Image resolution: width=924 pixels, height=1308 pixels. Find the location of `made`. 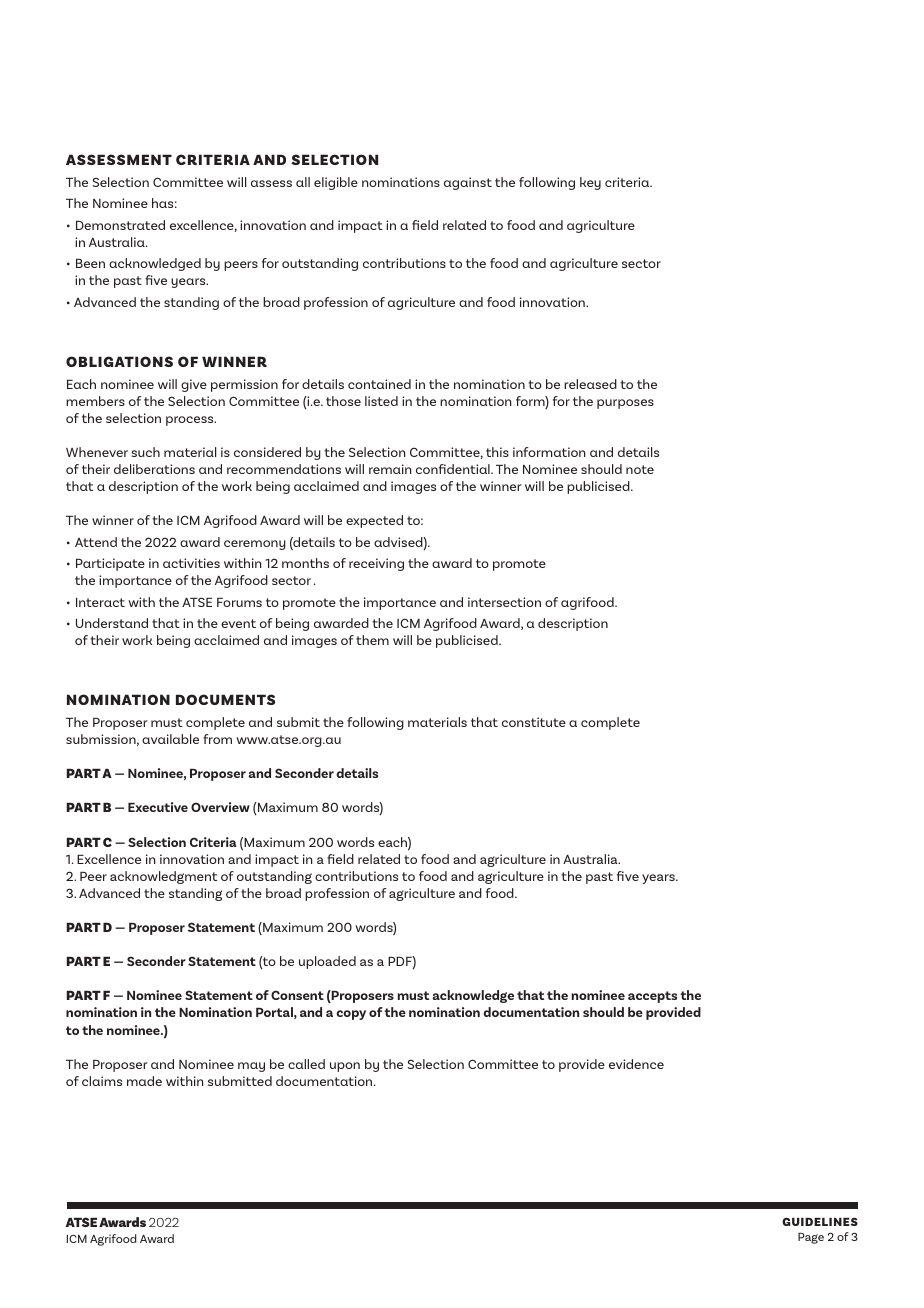

made is located at coordinates (144, 1081).
